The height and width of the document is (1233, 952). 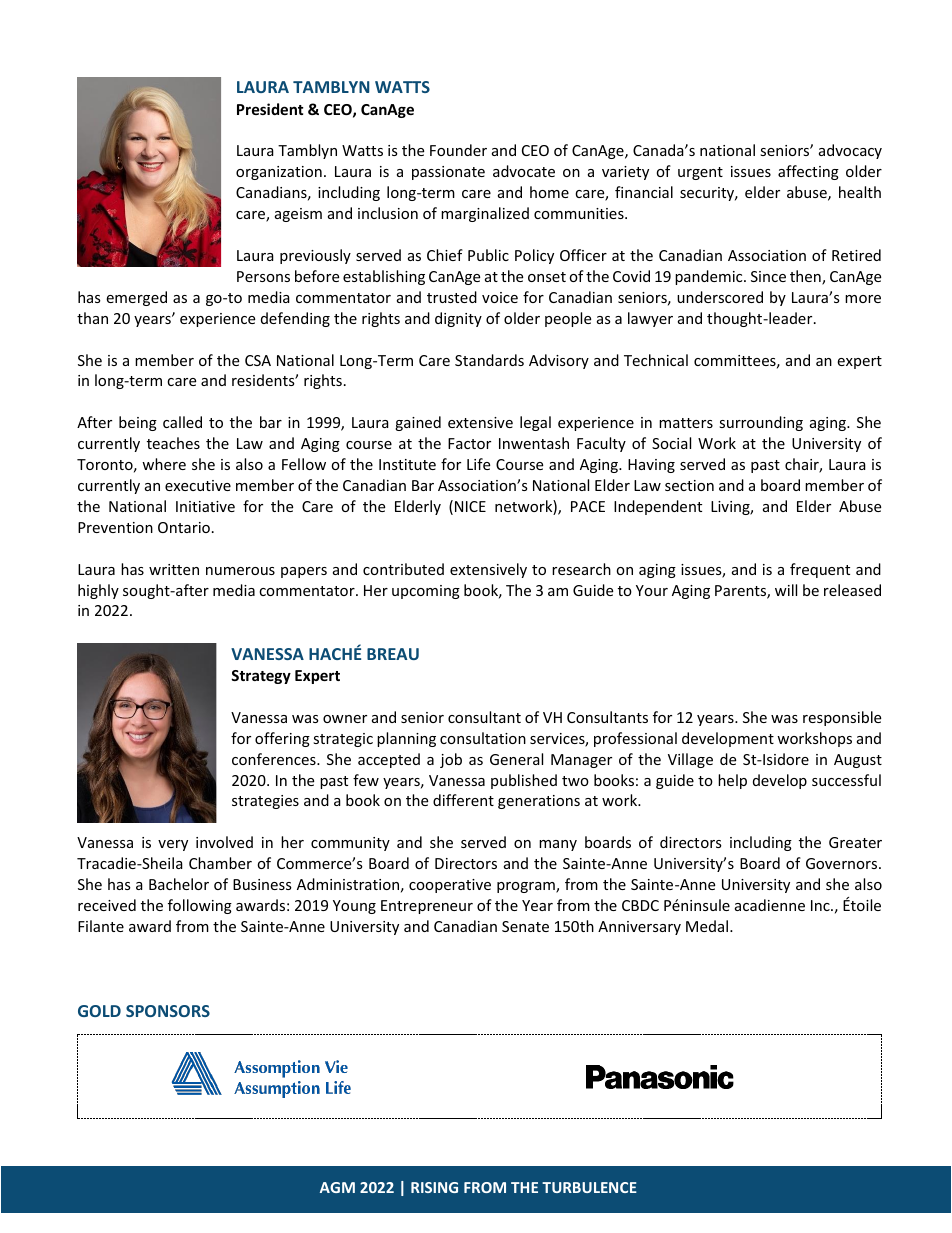 I want to click on upcoming, so click(x=426, y=592).
